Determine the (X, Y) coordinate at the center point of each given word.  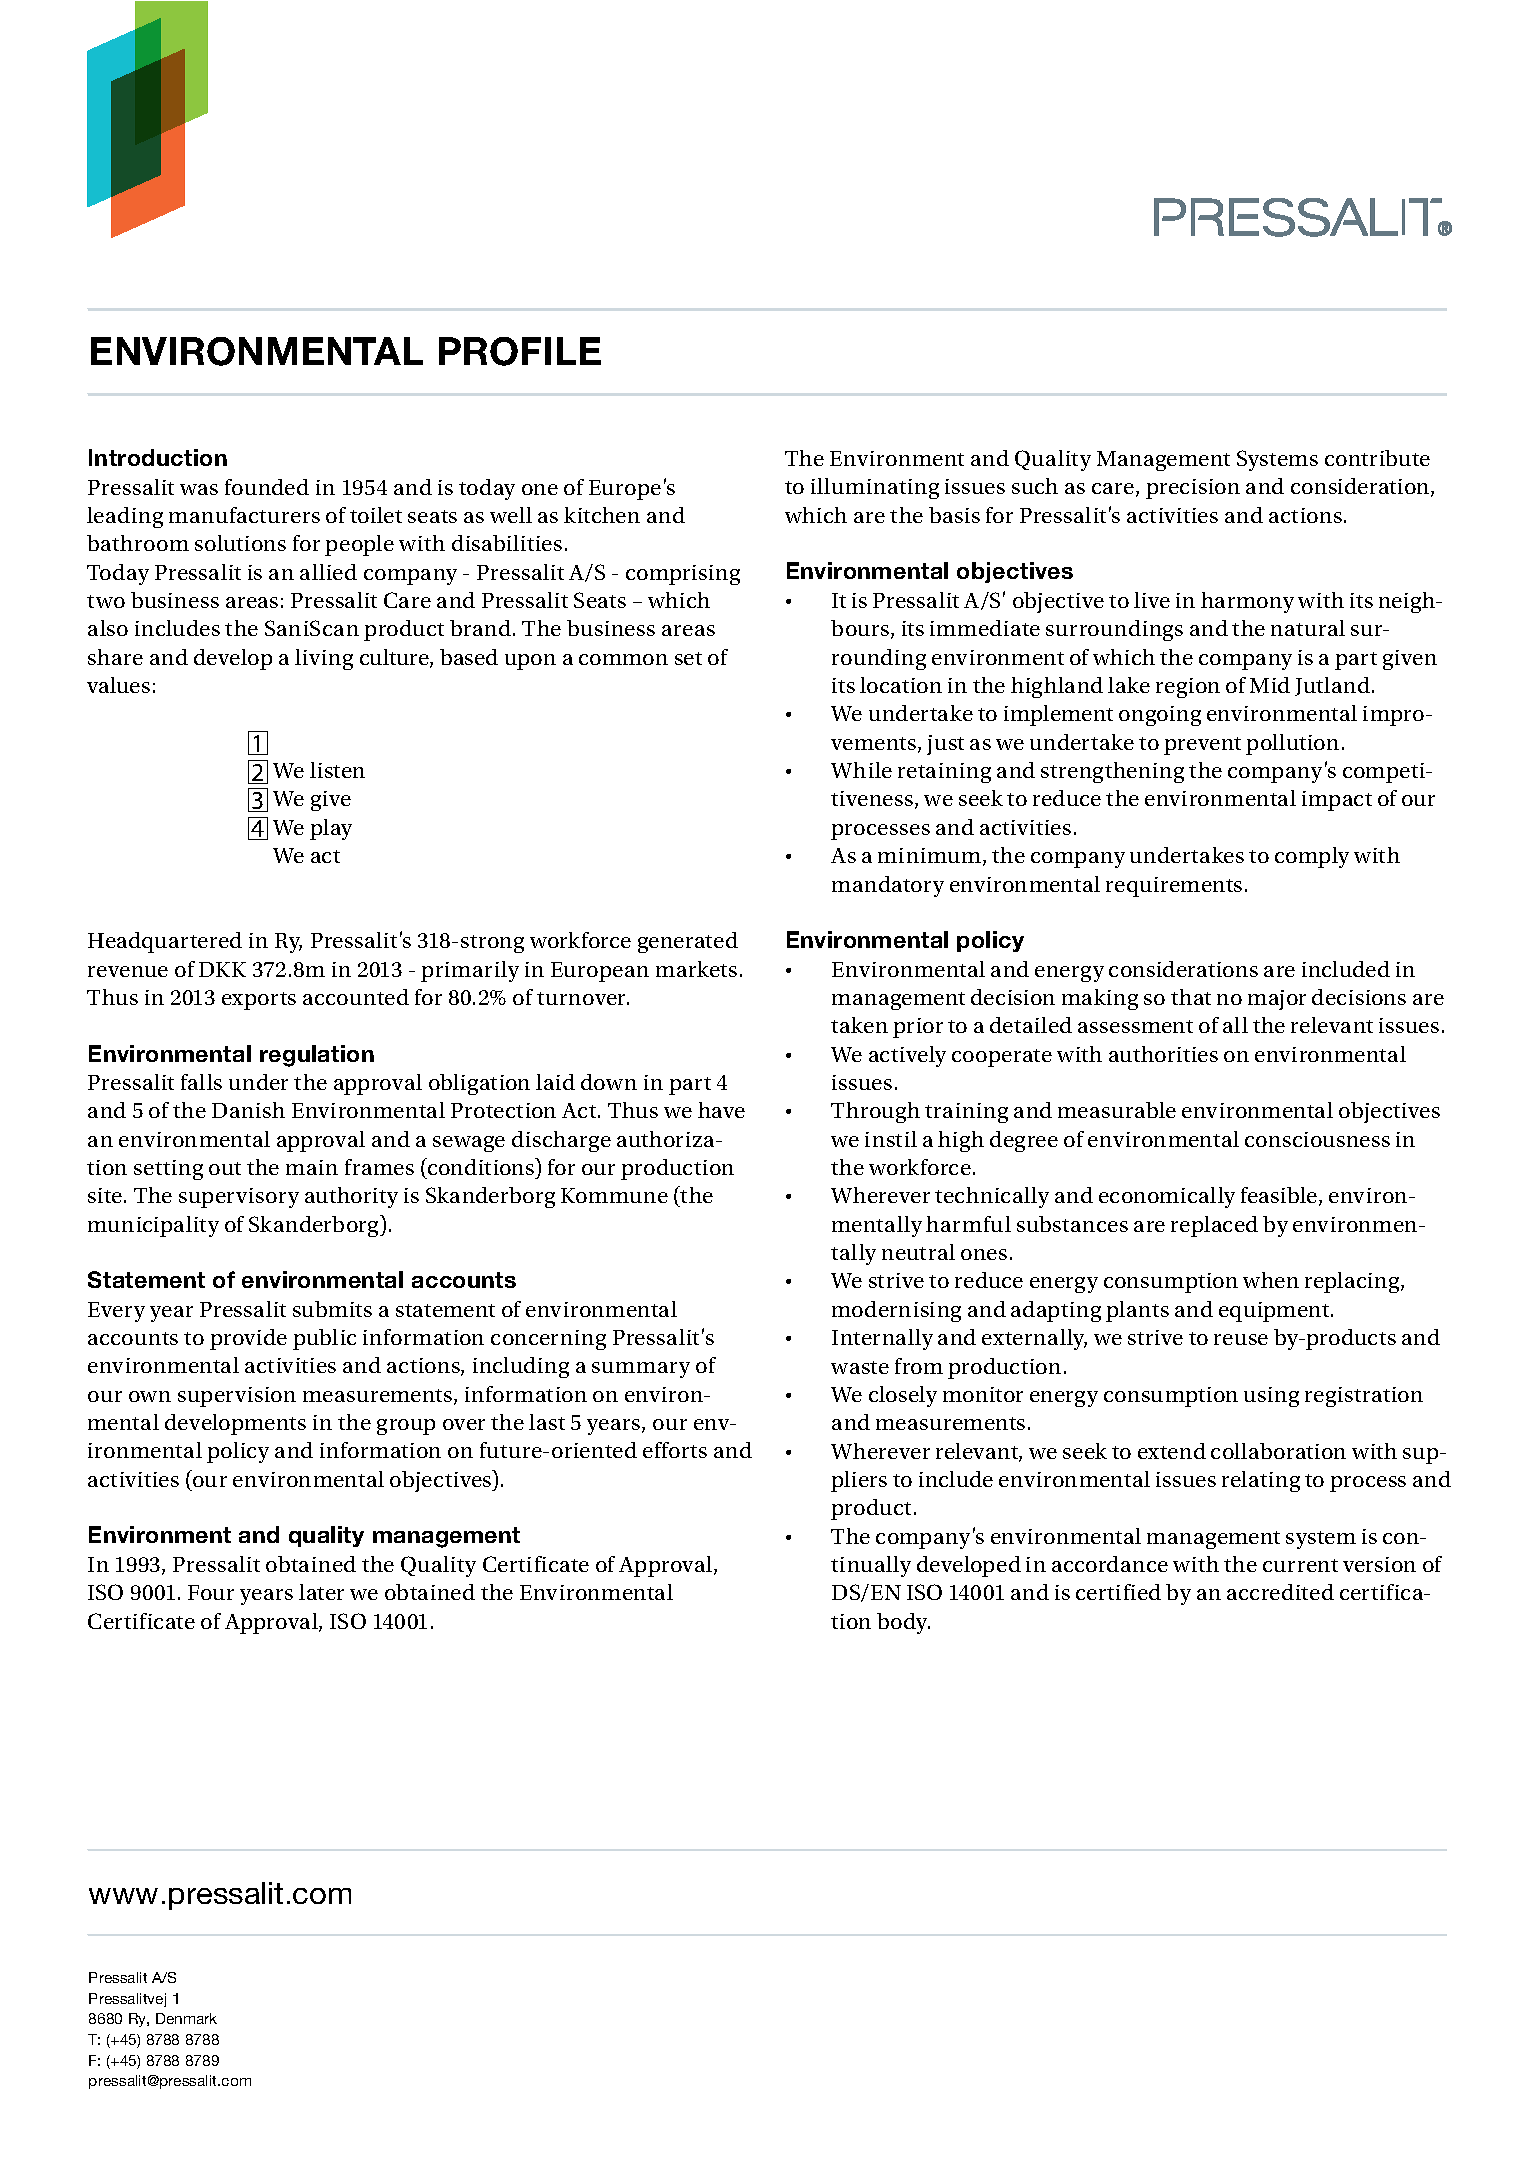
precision (1193, 489)
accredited (1280, 1592)
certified (1118, 1592)
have (721, 1110)
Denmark (186, 2018)
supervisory (239, 1198)
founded (267, 487)
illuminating (875, 488)
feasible (1280, 1196)
